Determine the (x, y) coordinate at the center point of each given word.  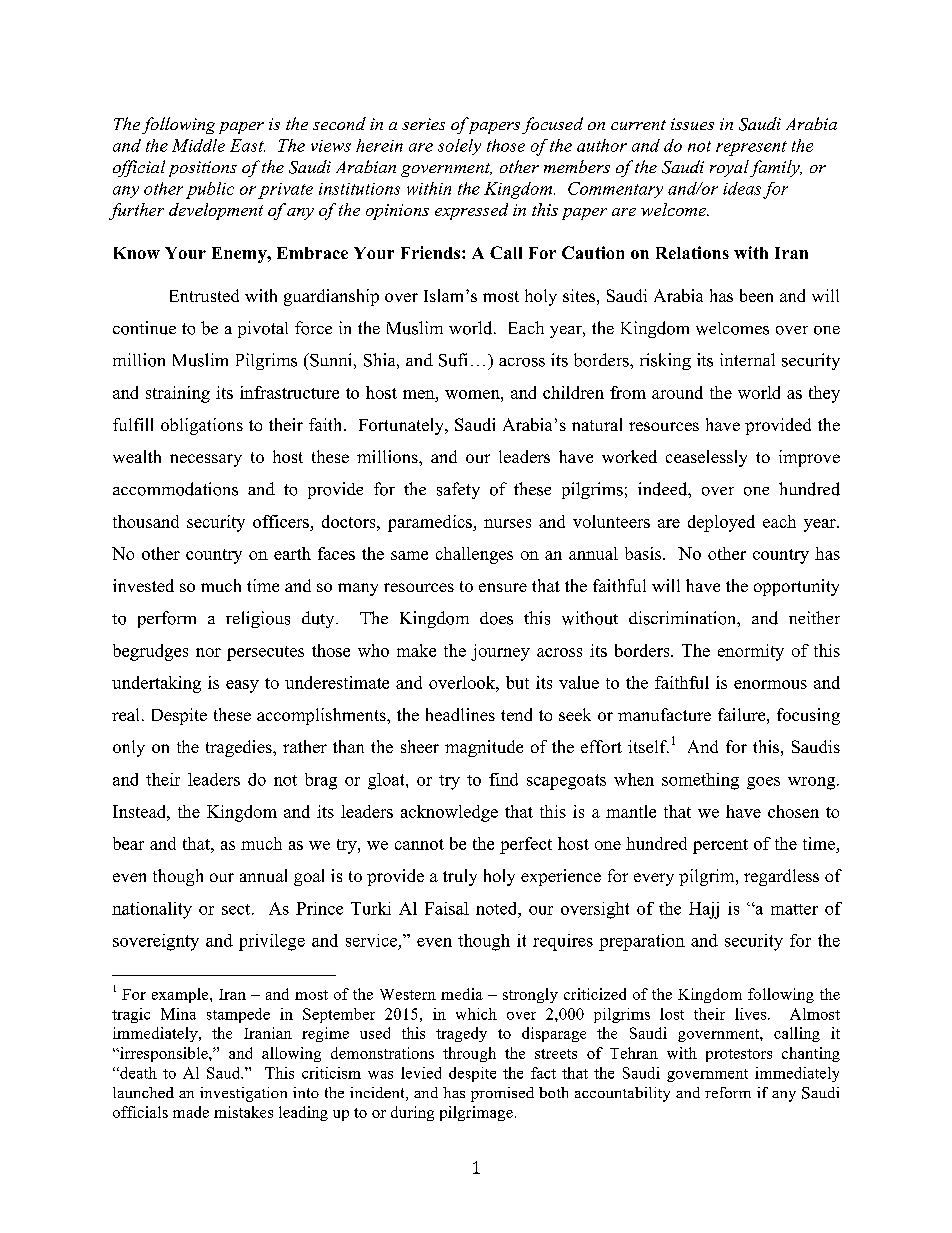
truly (460, 877)
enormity (751, 652)
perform (167, 619)
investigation (243, 1094)
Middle (198, 145)
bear (128, 843)
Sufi (453, 360)
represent (751, 148)
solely (459, 147)
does (496, 618)
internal (747, 359)
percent (720, 846)
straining (178, 394)
